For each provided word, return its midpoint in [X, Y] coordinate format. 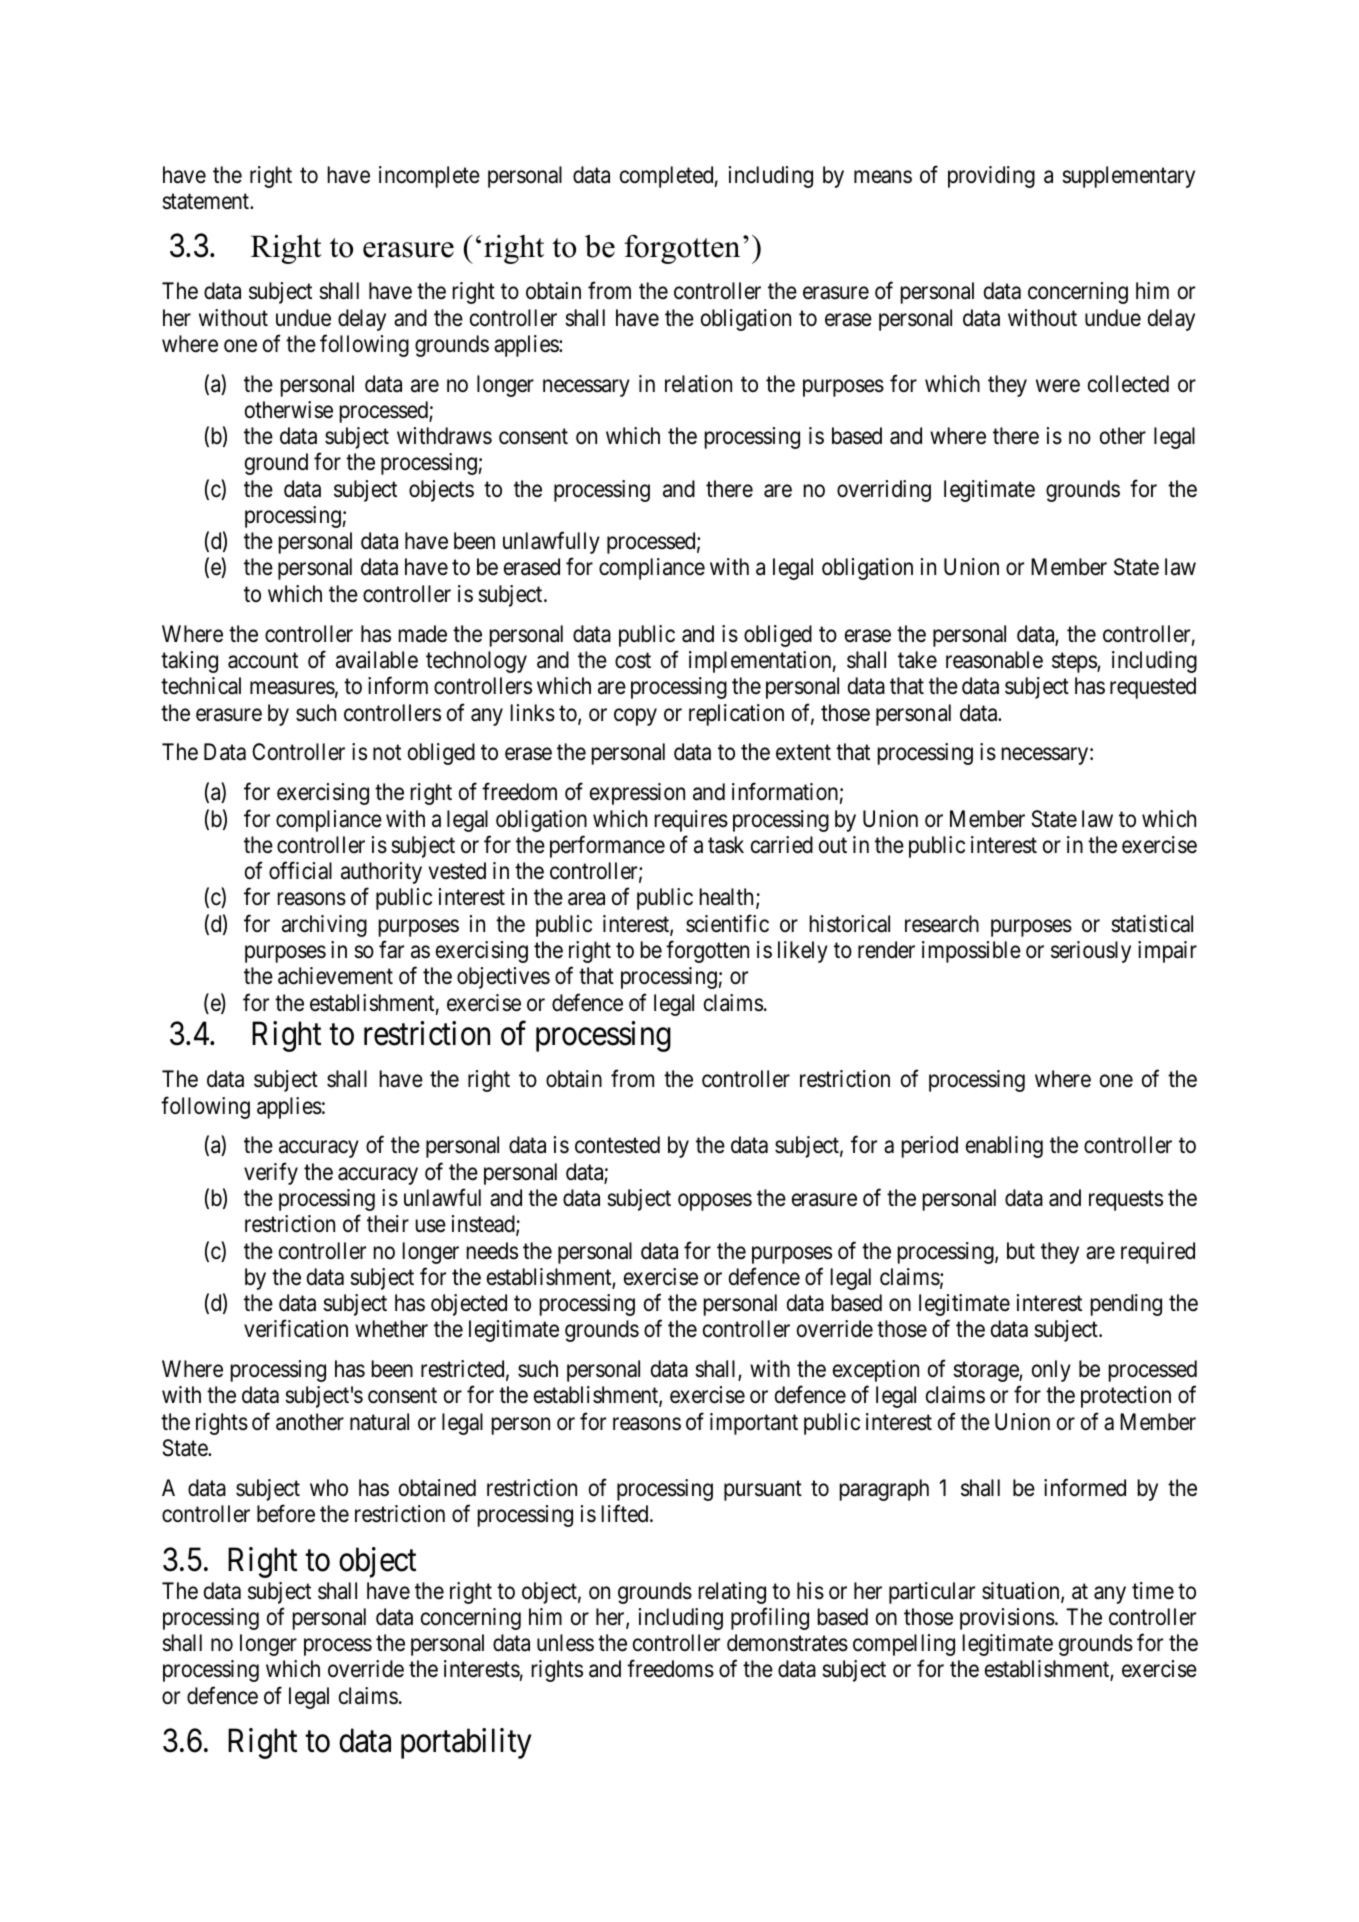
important [754, 1424]
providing [991, 177]
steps [1075, 663]
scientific [727, 923]
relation [698, 384]
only [1051, 1371]
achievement [335, 976]
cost [633, 661]
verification [296, 1329]
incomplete [429, 177]
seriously [1091, 952]
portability [466, 1743]
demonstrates [787, 1643]
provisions [1007, 1619]
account [263, 661]
